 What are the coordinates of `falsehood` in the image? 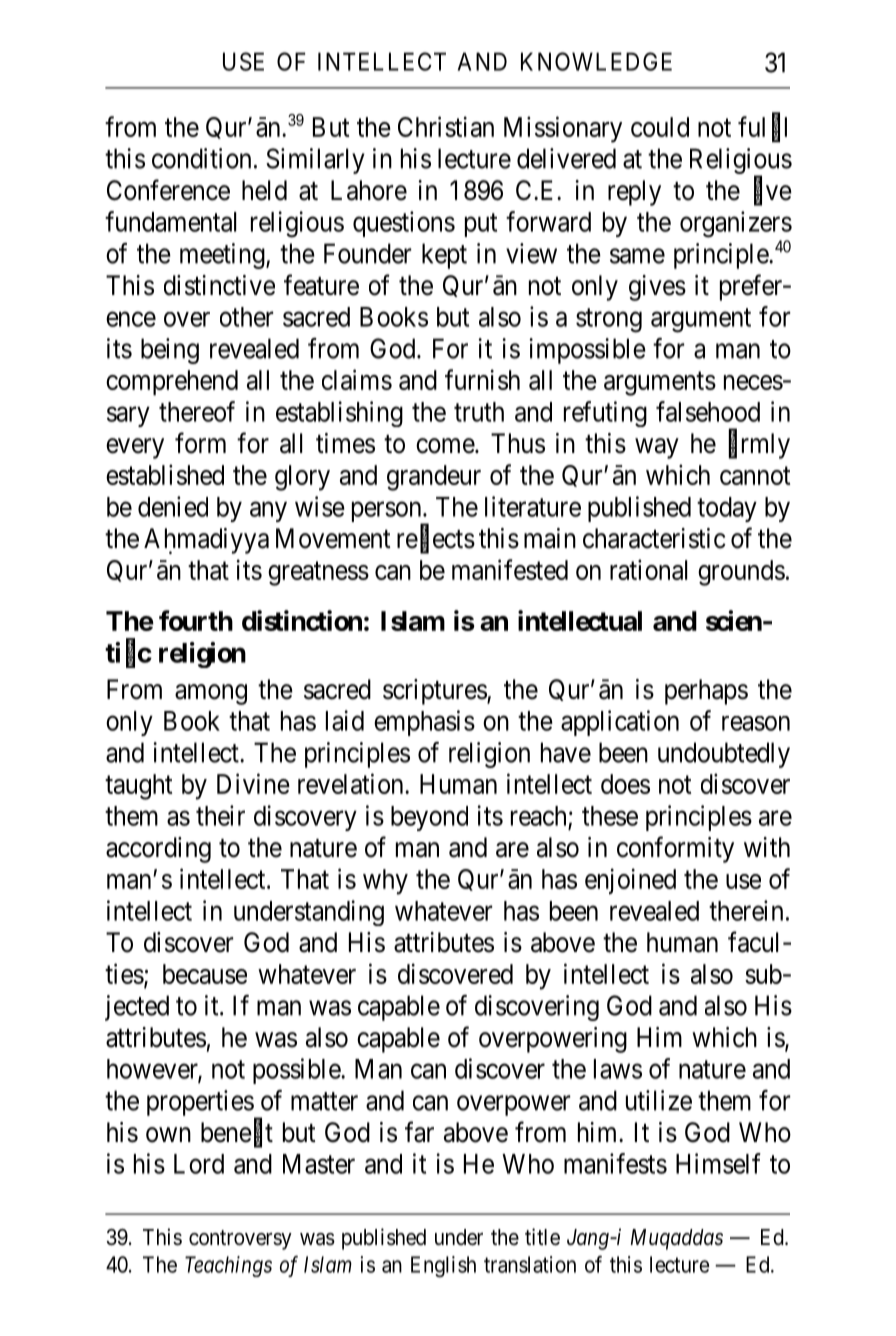 It's located at (708, 411).
